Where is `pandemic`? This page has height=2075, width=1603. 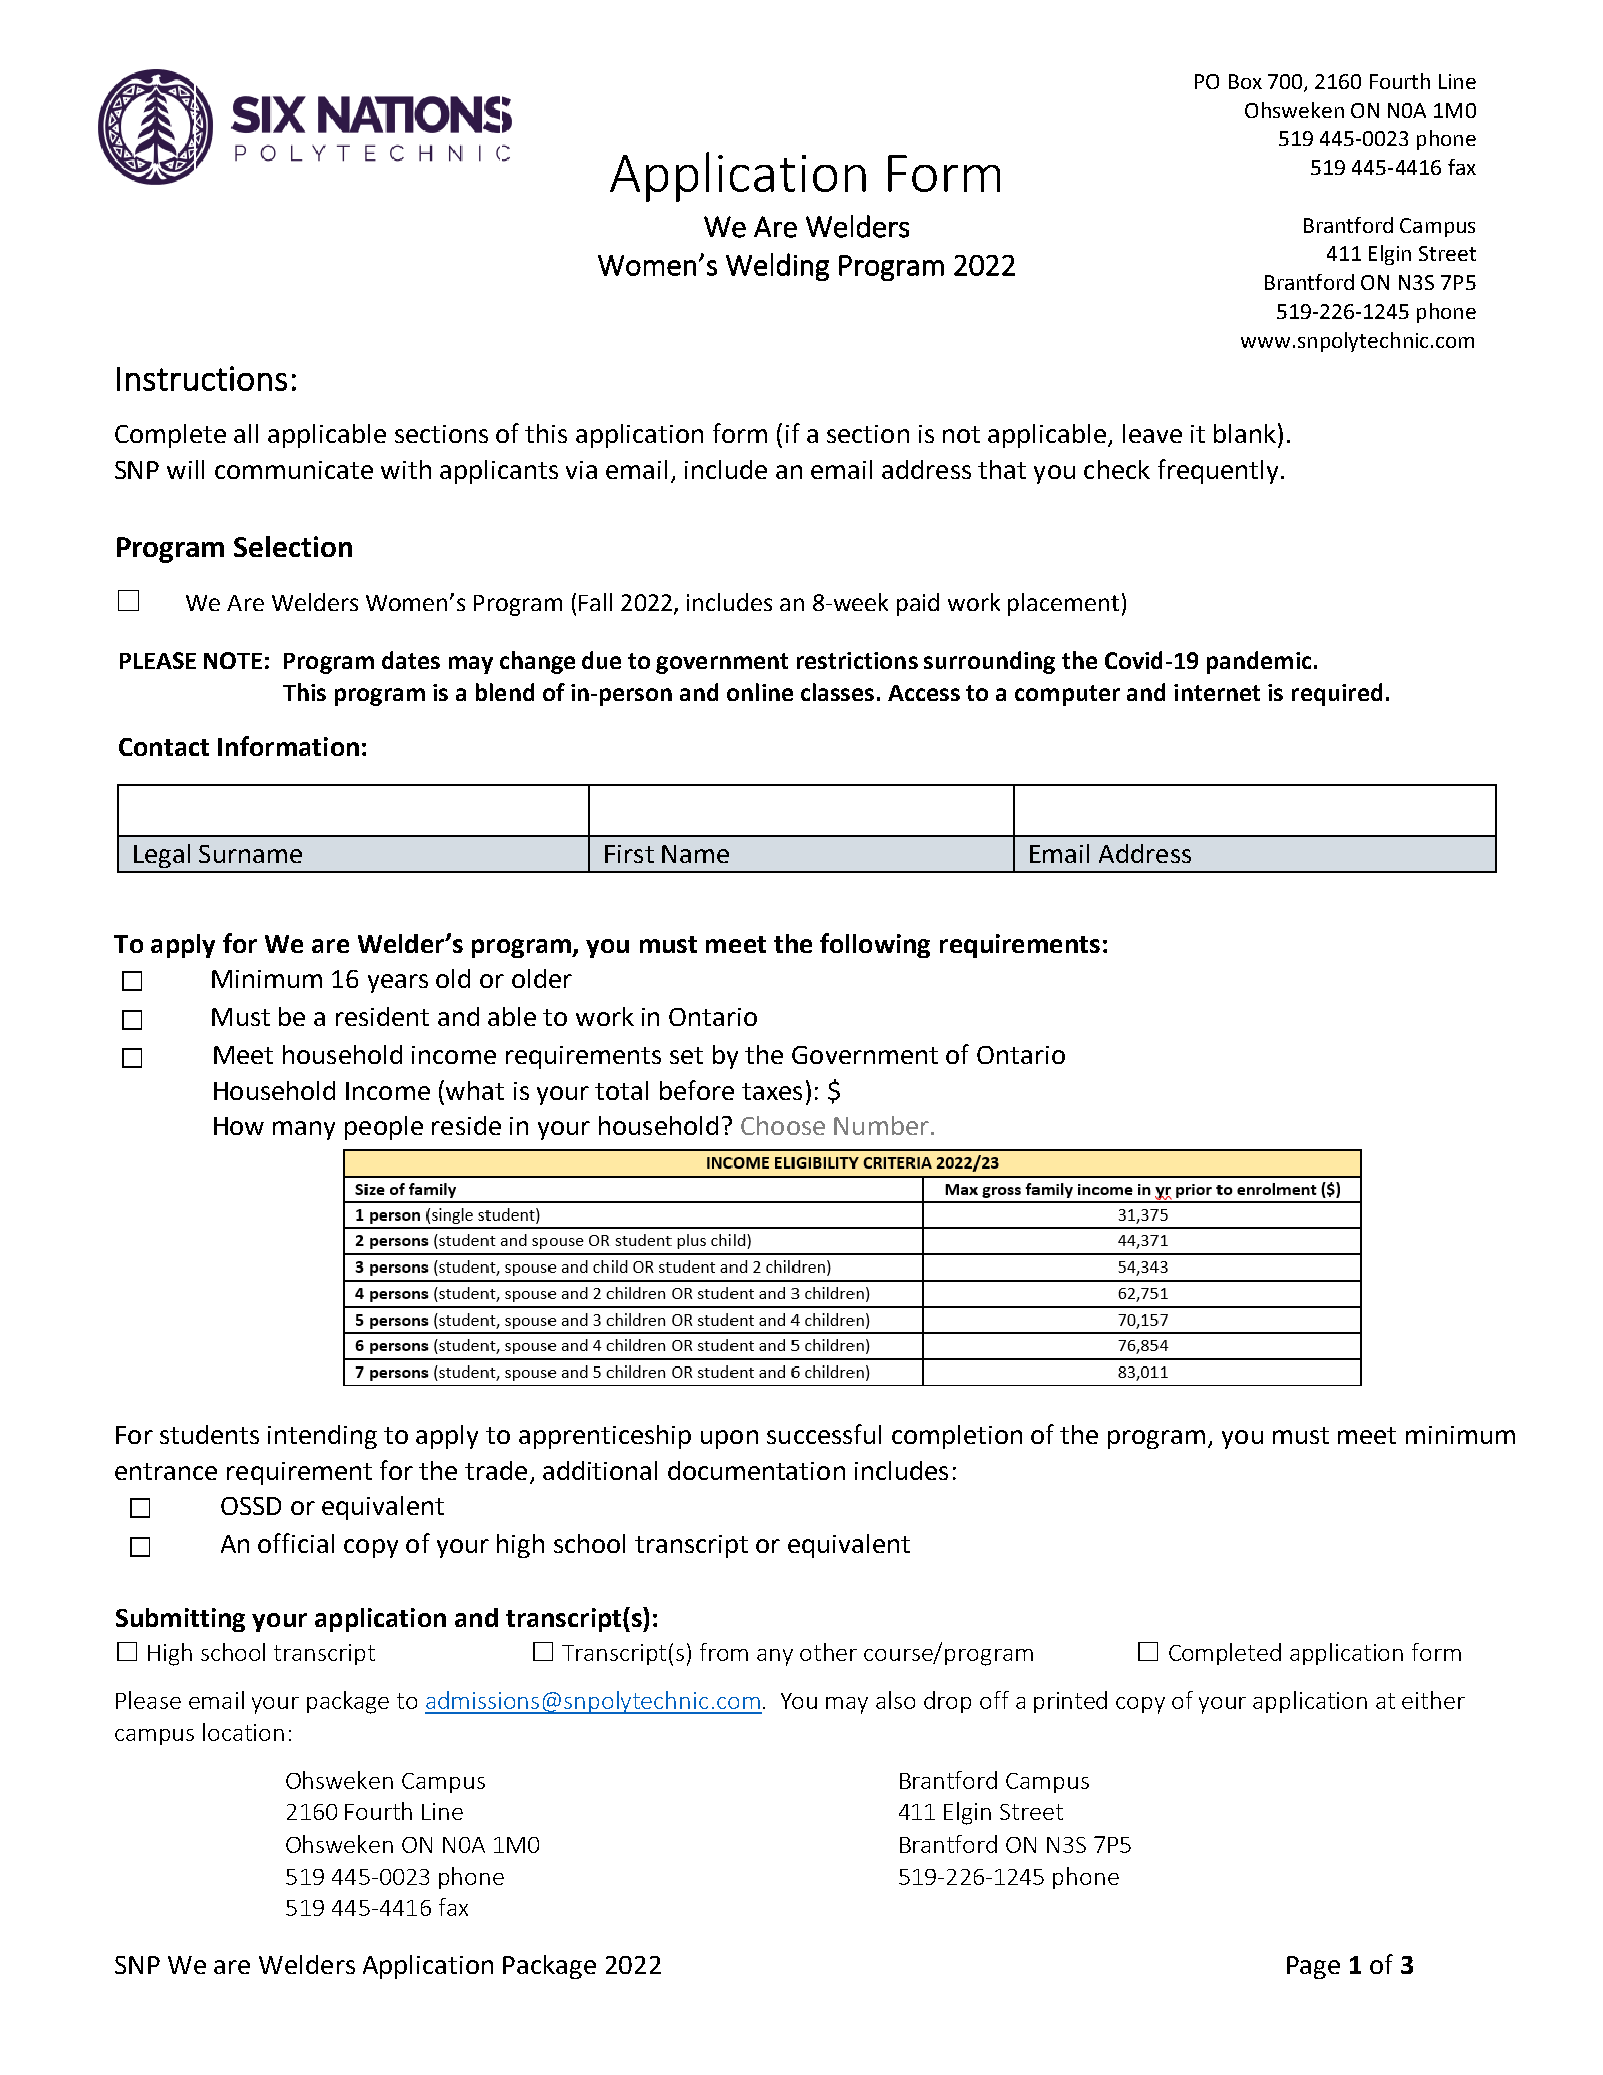 pandemic is located at coordinates (1259, 662).
